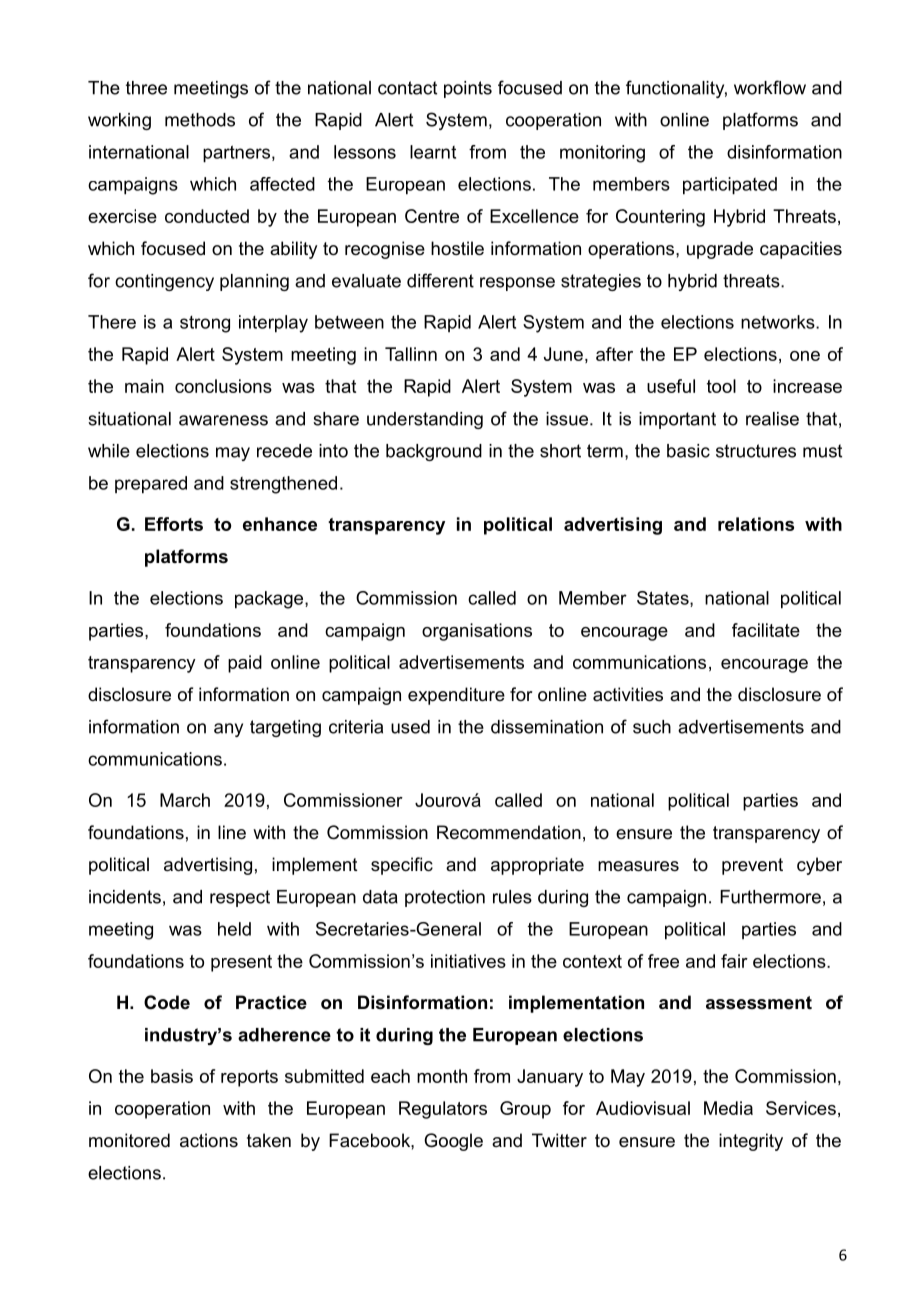  I want to click on organisations, so click(477, 632).
